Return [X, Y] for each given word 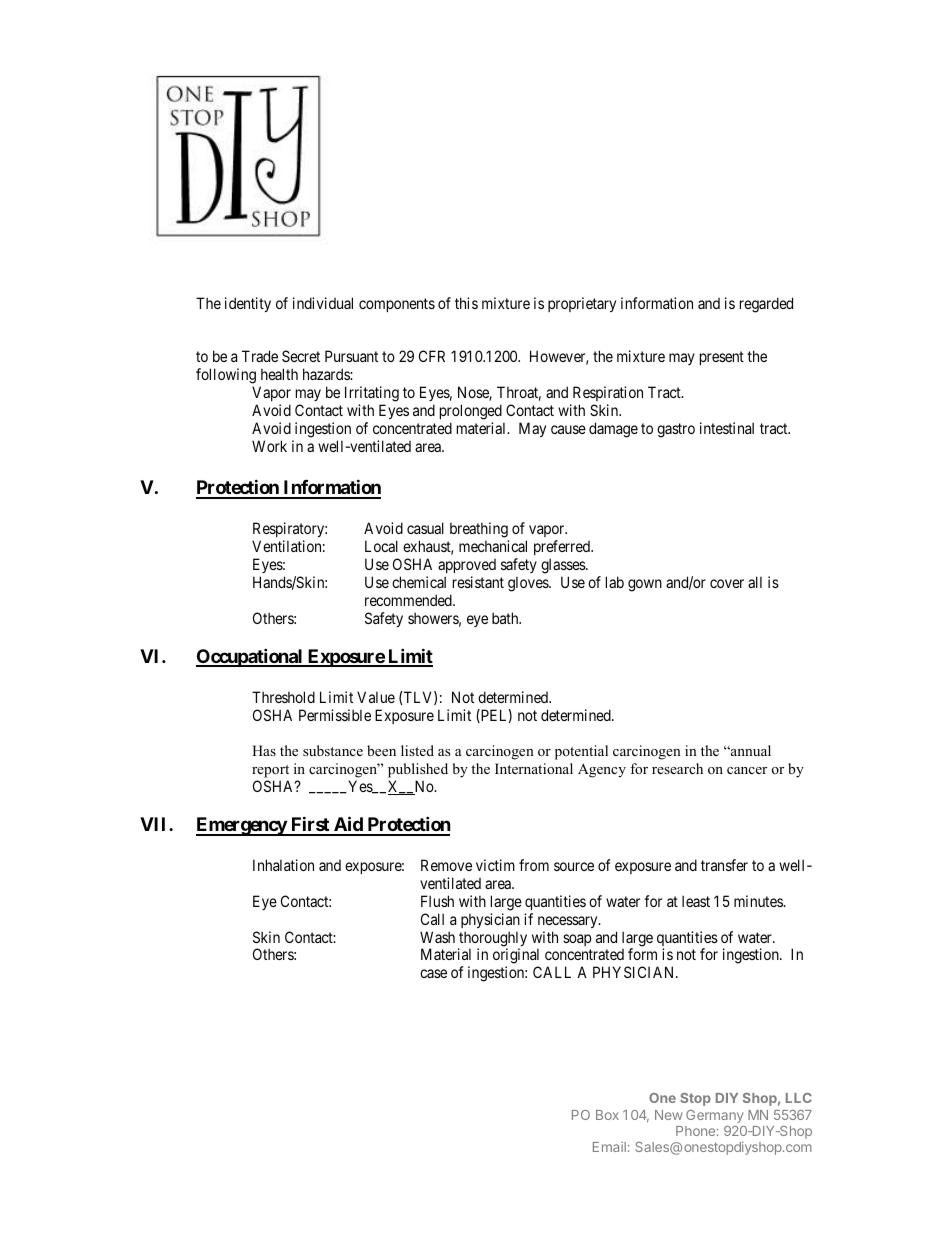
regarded [766, 305]
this [466, 303]
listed [417, 750]
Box [607, 1115]
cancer [747, 770]
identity [248, 304]
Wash [437, 937]
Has [264, 750]
